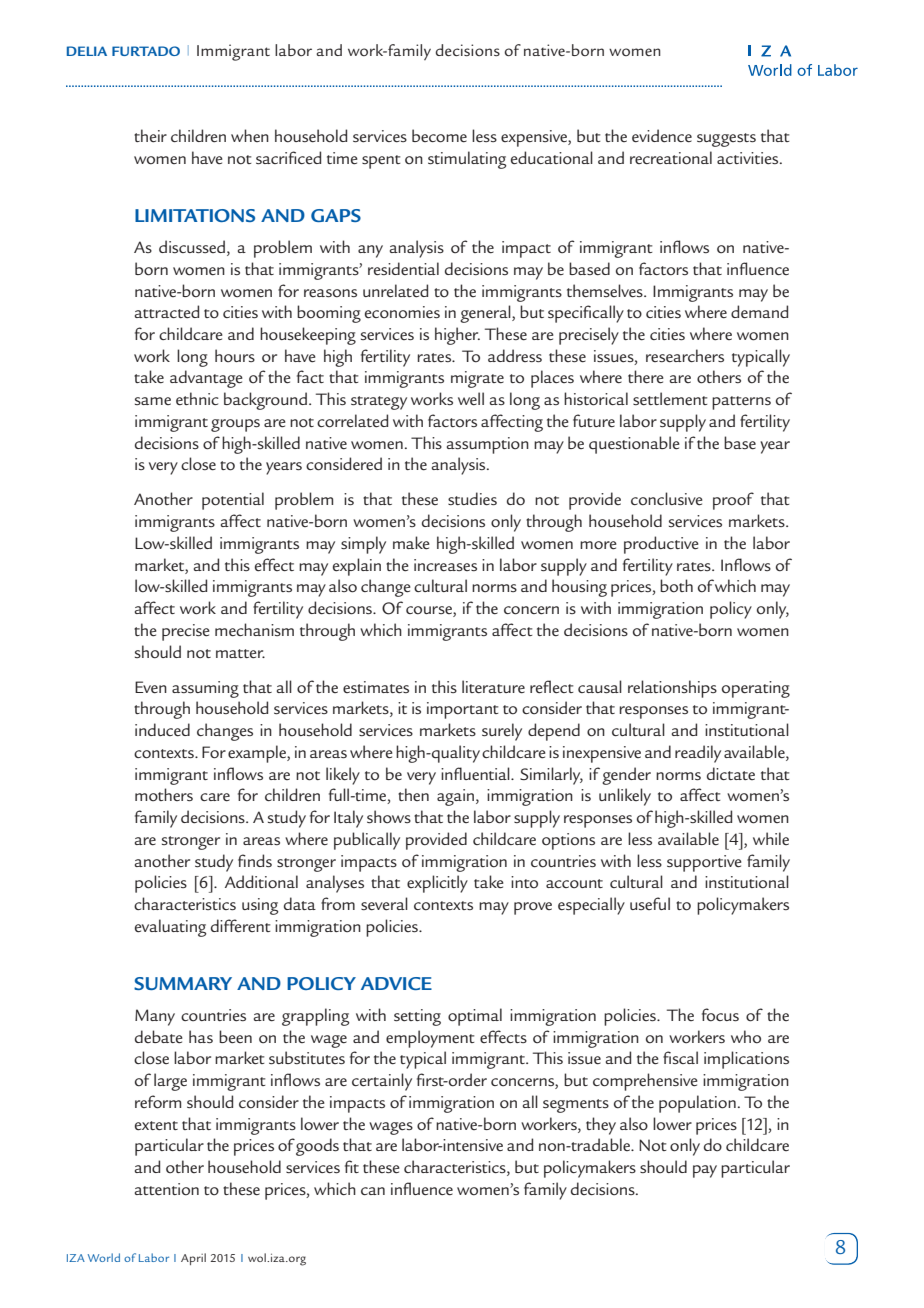 This image has width=924, height=1308. Describe the element at coordinates (439, 136) in the image. I see `become` at that location.
